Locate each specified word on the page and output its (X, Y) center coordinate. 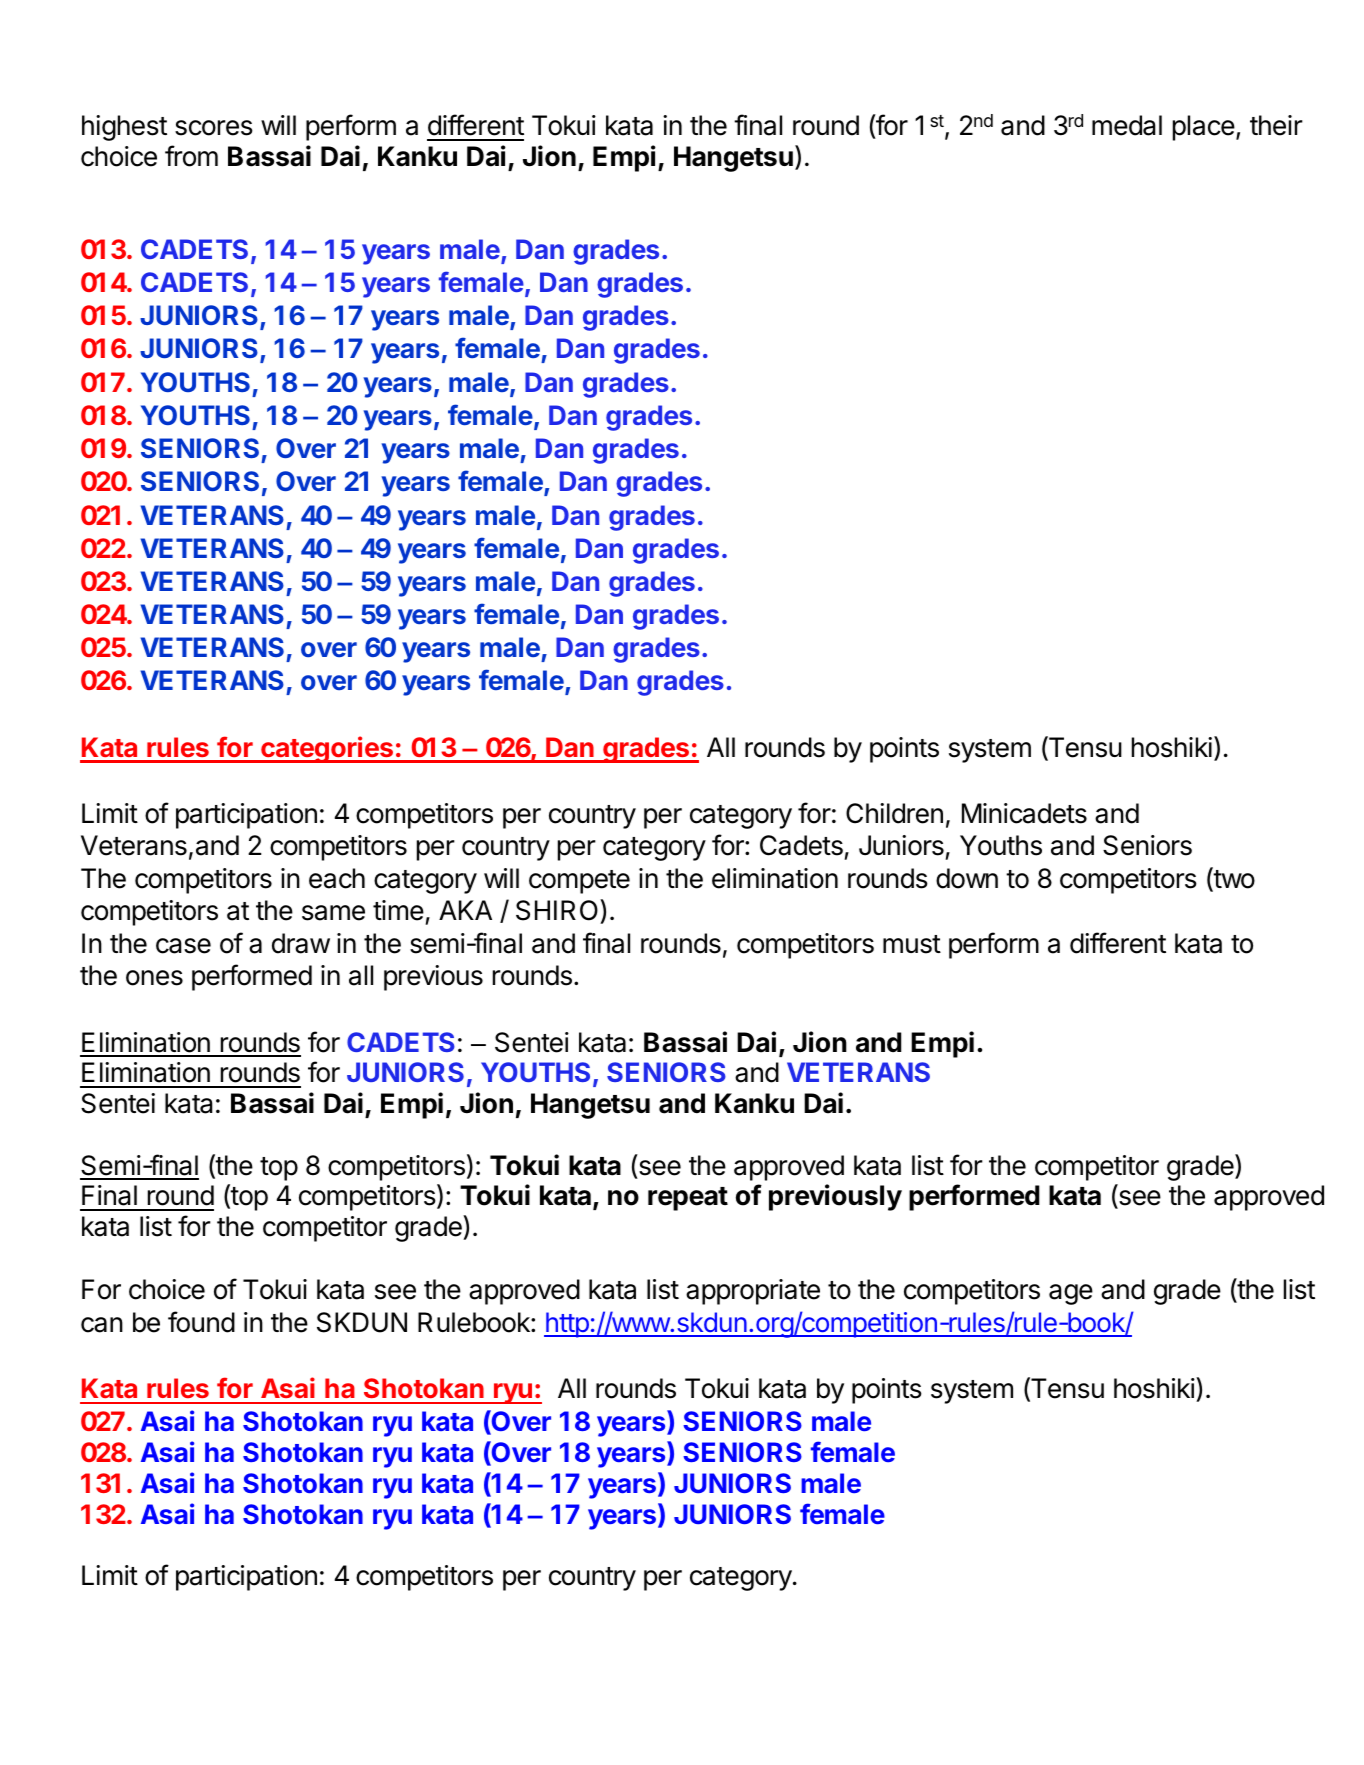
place (1204, 128)
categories (327, 749)
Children (894, 813)
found (201, 1322)
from (191, 156)
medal (1127, 125)
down (967, 878)
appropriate (753, 1292)
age (1071, 1294)
